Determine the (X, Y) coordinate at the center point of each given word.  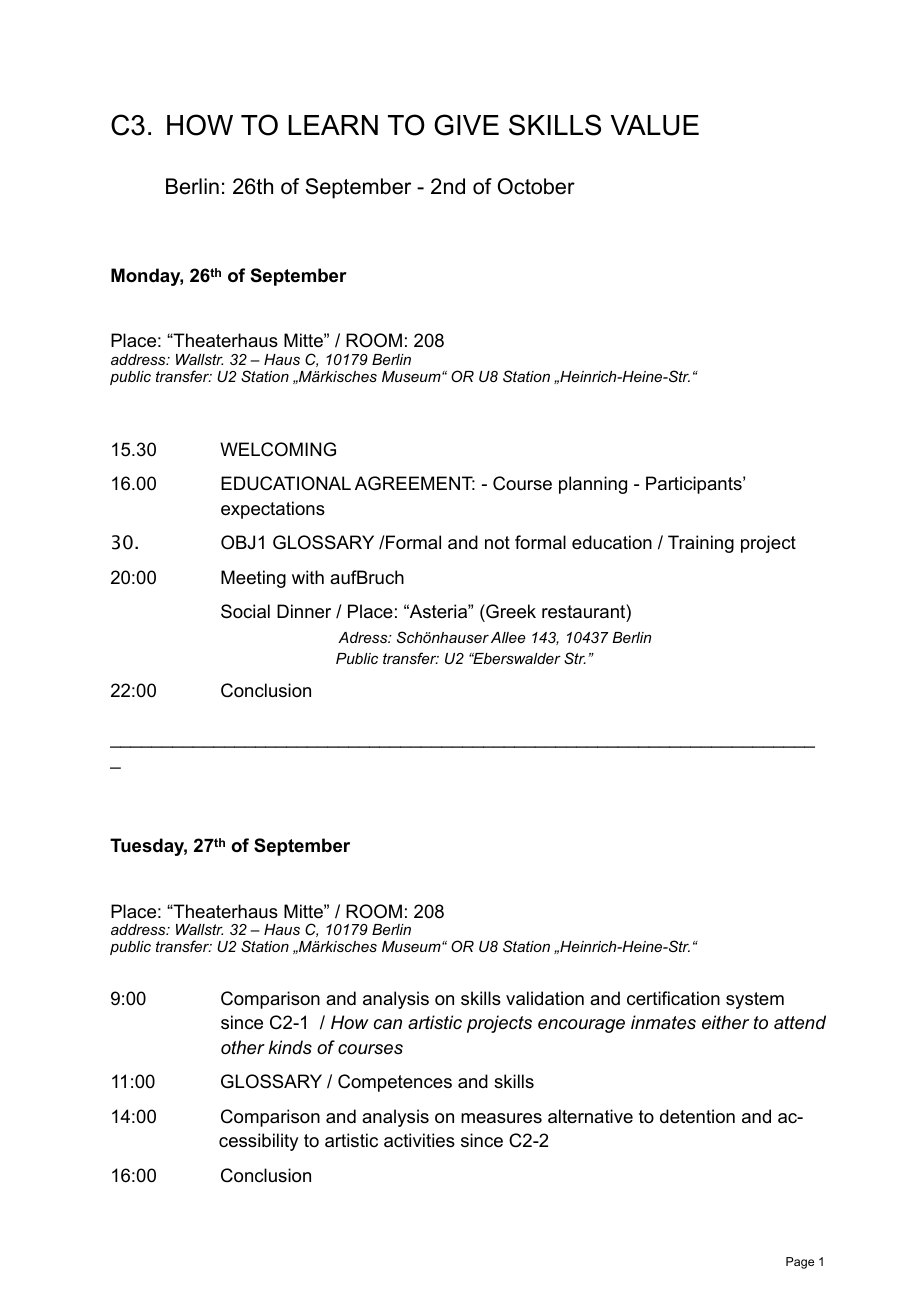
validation (545, 998)
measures (501, 1118)
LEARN (333, 125)
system (755, 1000)
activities (419, 1140)
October (536, 186)
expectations (273, 510)
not (497, 543)
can (388, 1024)
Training (701, 544)
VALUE (655, 125)
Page (800, 1263)
